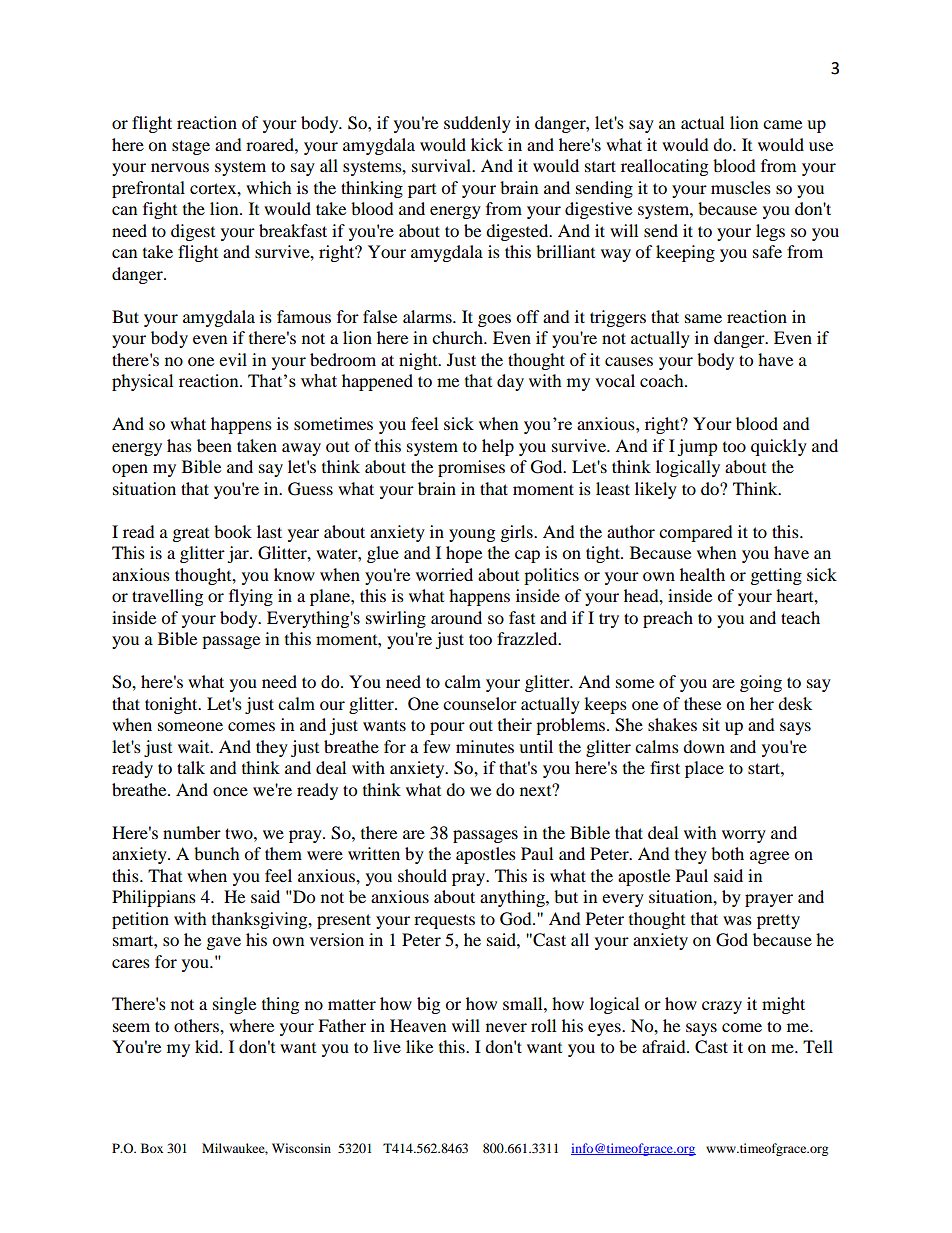 The width and height of the image is (952, 1233). What do you see at coordinates (761, 683) in the image?
I see `going` at bounding box center [761, 683].
